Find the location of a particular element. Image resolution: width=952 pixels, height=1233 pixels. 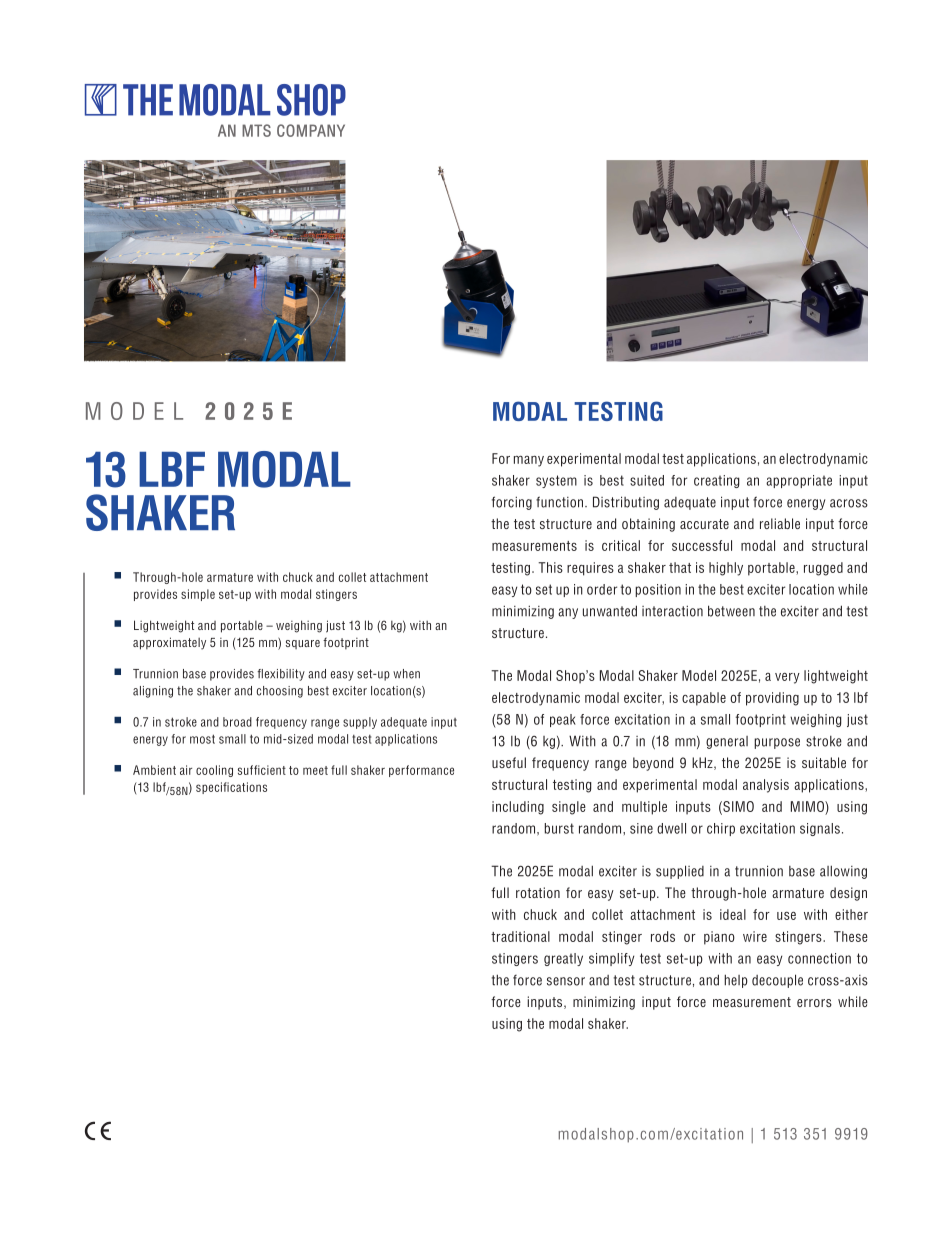

square is located at coordinates (303, 644).
